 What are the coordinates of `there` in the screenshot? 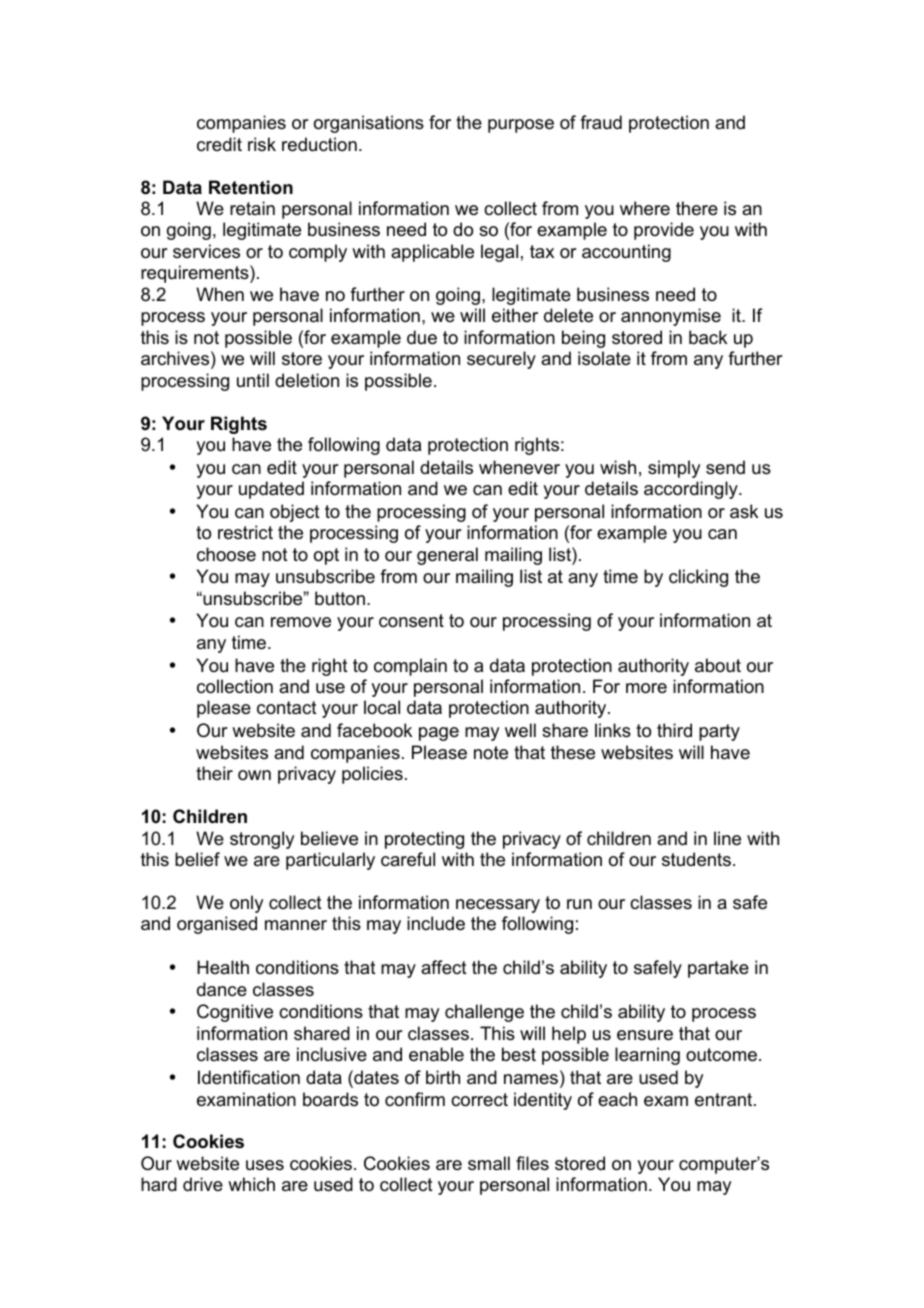 It's located at (697, 208).
